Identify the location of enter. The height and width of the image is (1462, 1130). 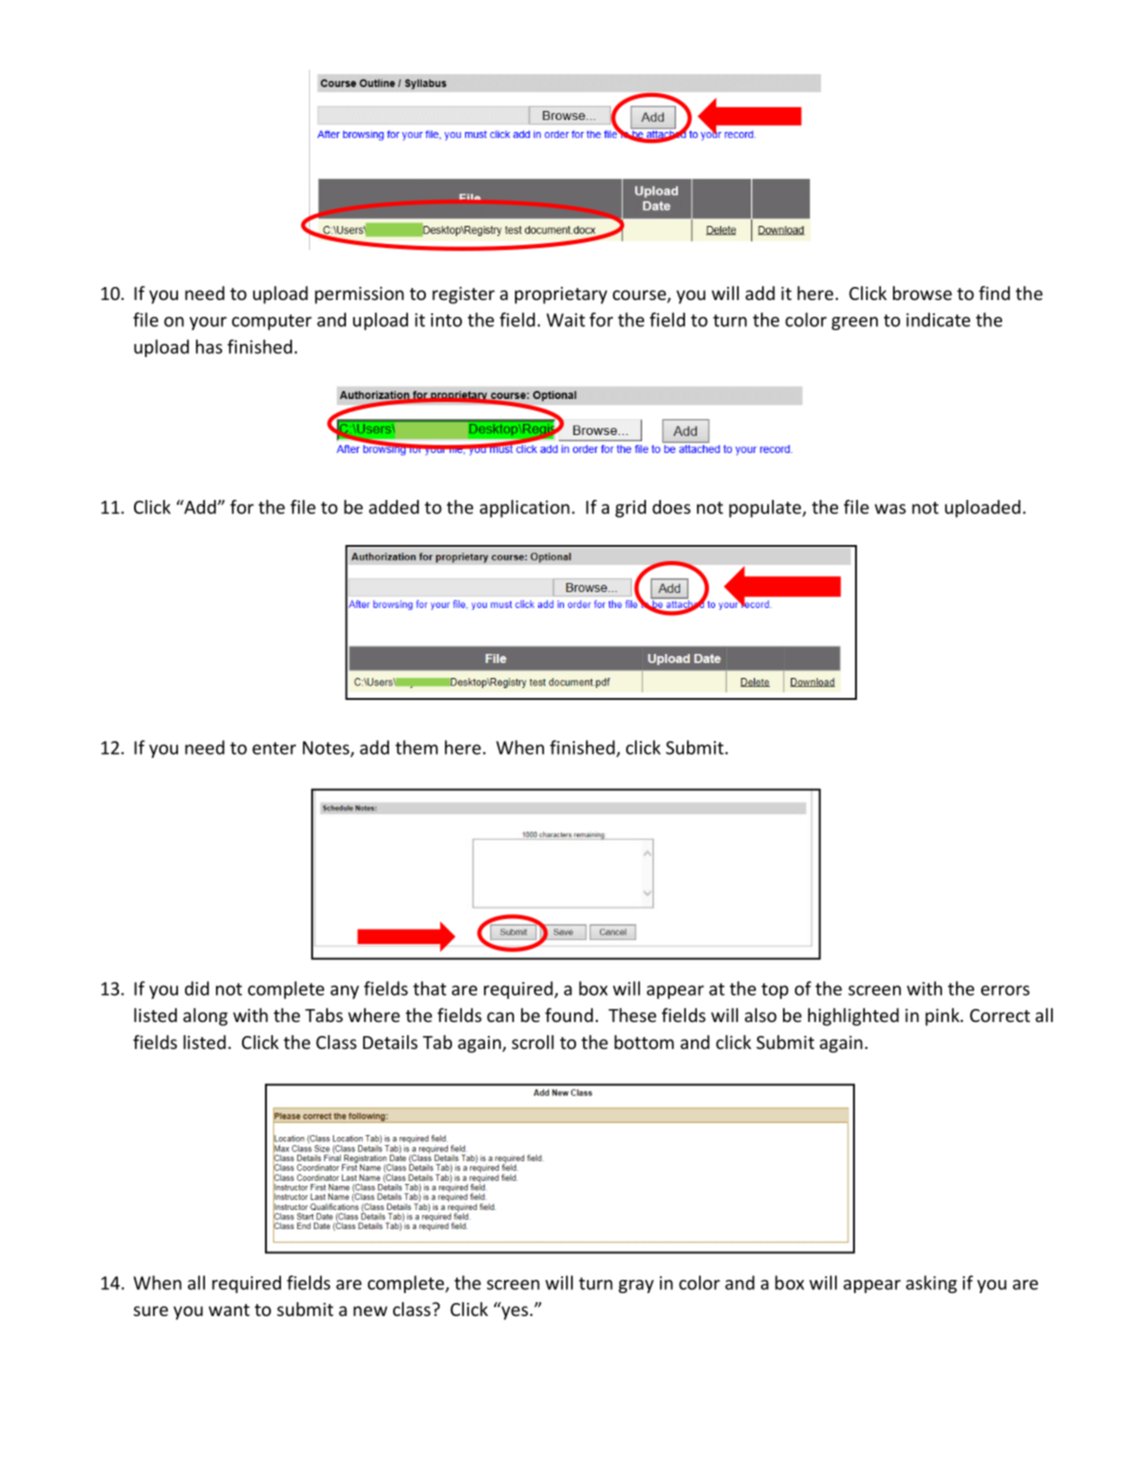
(274, 748).
